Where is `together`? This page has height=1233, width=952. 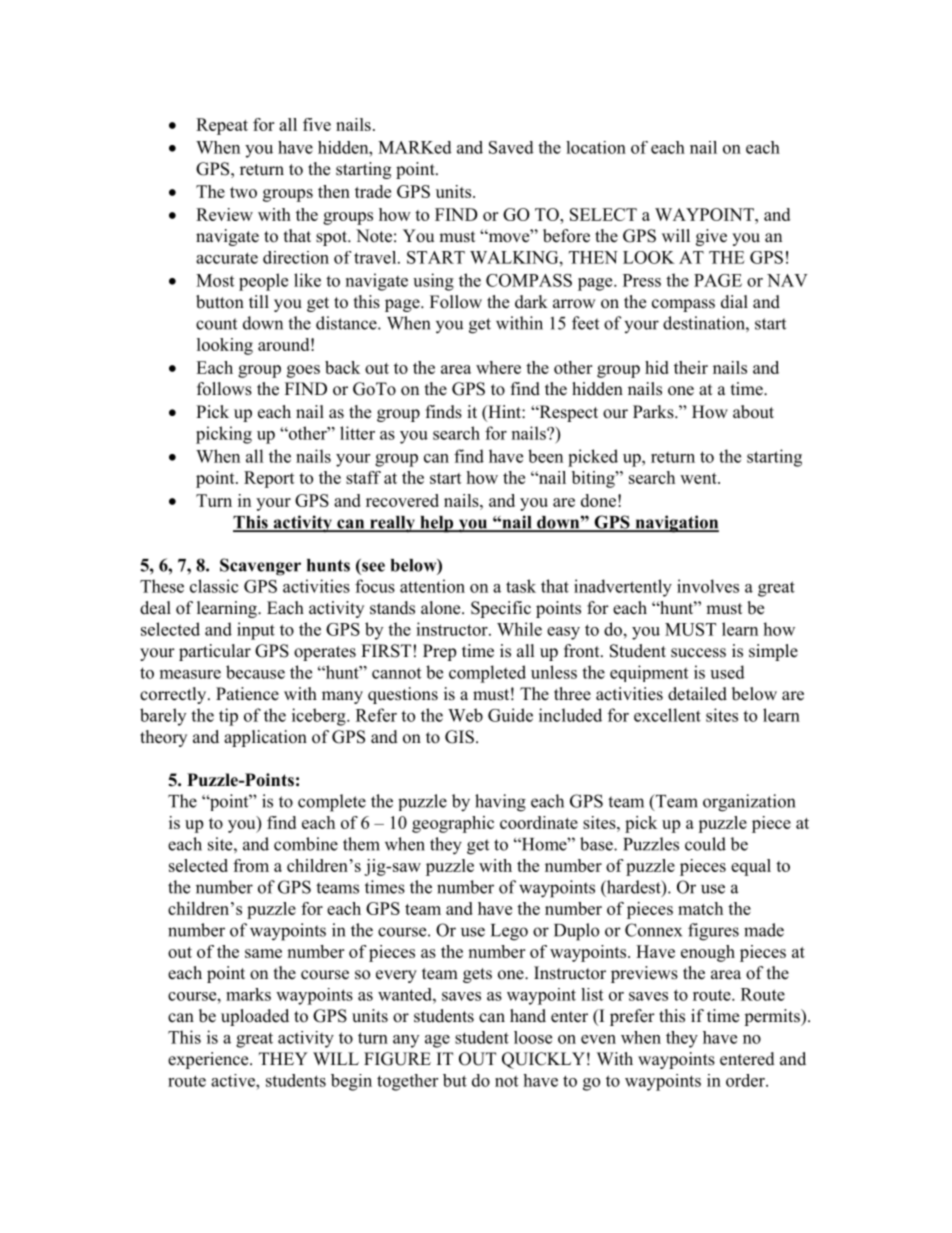
together is located at coordinates (407, 1082).
